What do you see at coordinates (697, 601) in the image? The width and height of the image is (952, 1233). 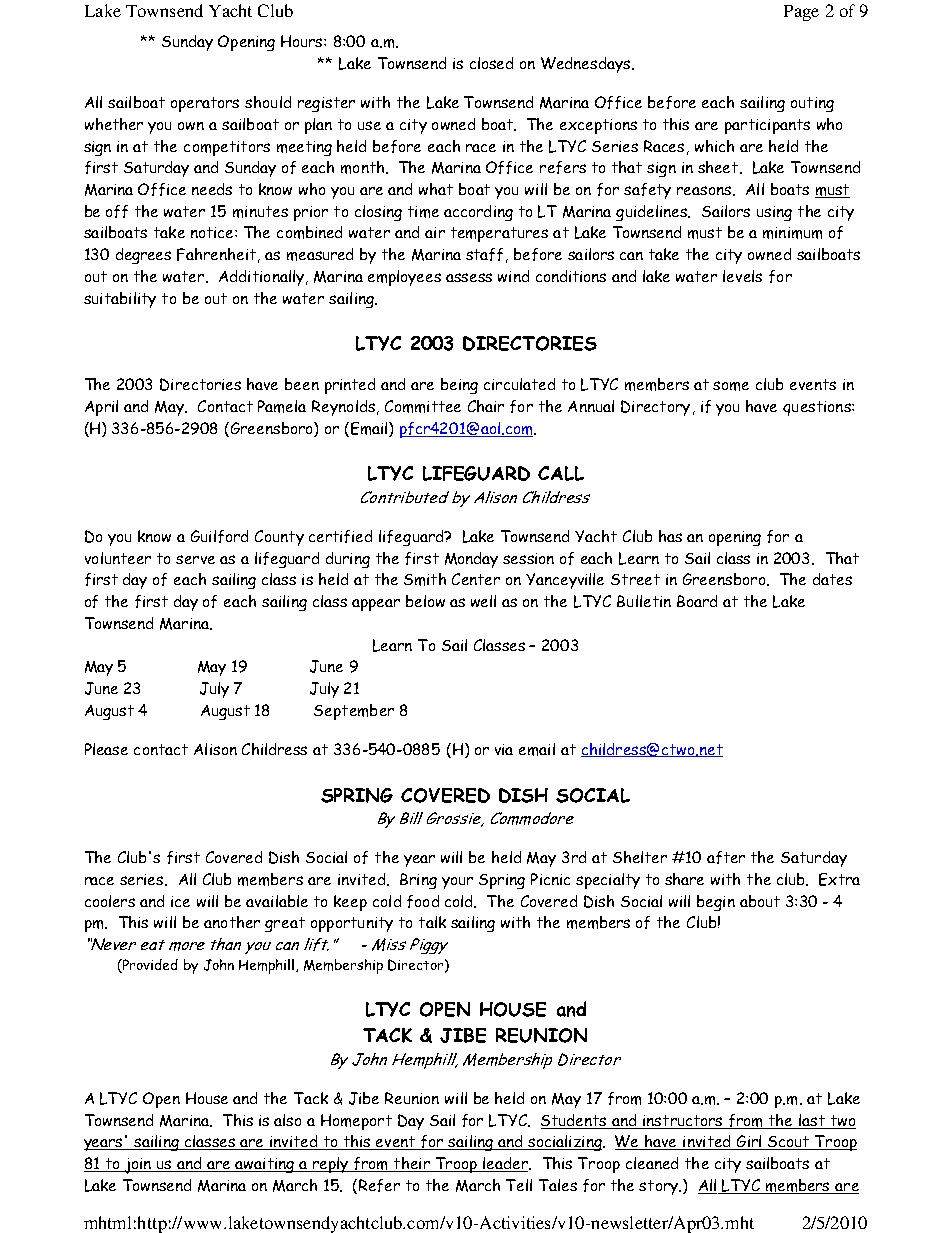 I see `Board` at bounding box center [697, 601].
